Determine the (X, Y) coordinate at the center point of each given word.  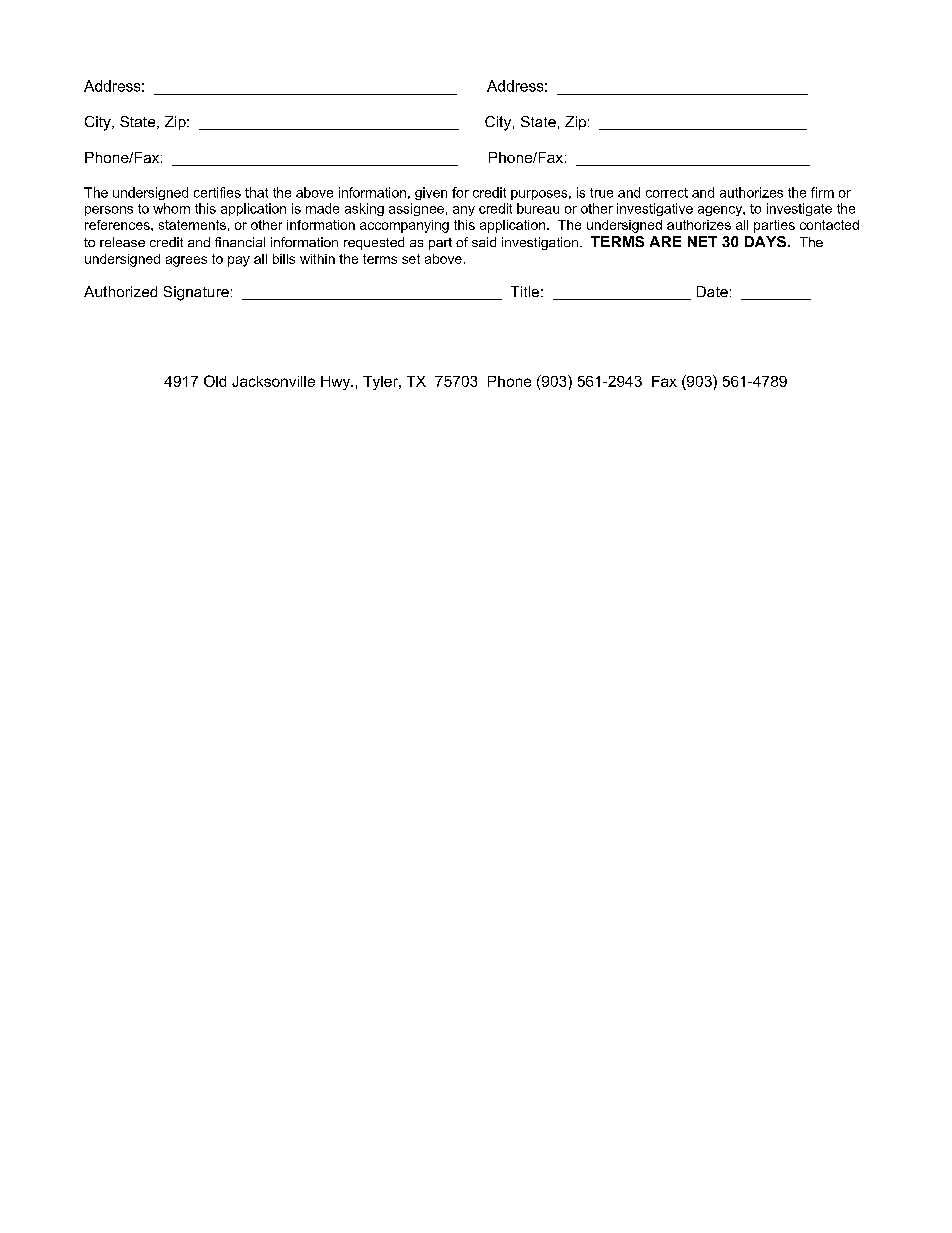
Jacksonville (273, 381)
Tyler (381, 383)
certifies (217, 192)
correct (667, 193)
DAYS (765, 241)
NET (702, 241)
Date (712, 291)
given (431, 193)
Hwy (337, 383)
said (484, 242)
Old (215, 381)
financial (240, 242)
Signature (196, 293)
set (411, 259)
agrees (186, 261)
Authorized (120, 291)
